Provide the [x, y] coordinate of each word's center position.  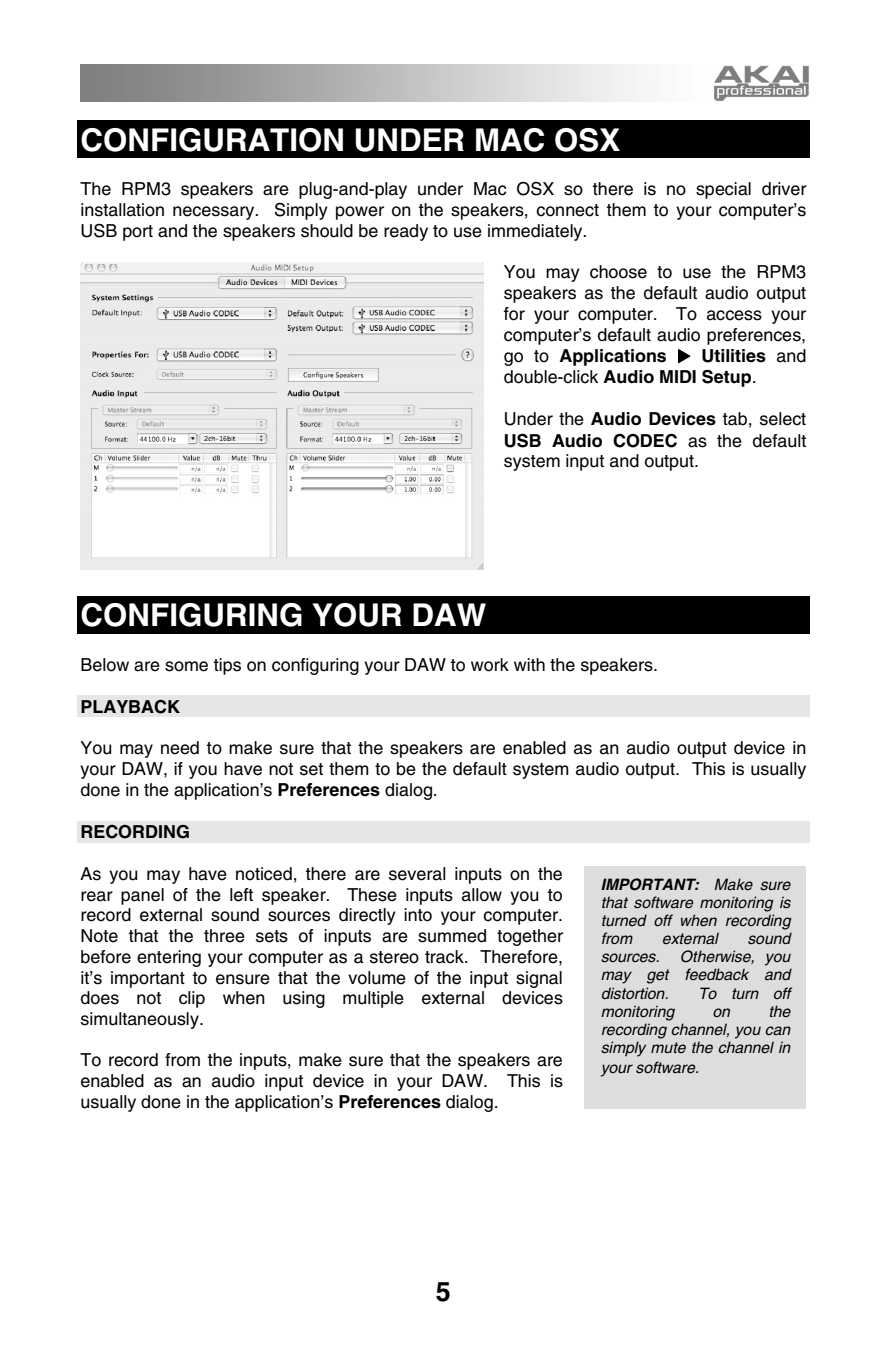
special [723, 190]
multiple [373, 999]
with [529, 664]
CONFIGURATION [212, 140]
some [186, 666]
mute [668, 1047]
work [490, 665]
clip [192, 999]
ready [406, 232]
